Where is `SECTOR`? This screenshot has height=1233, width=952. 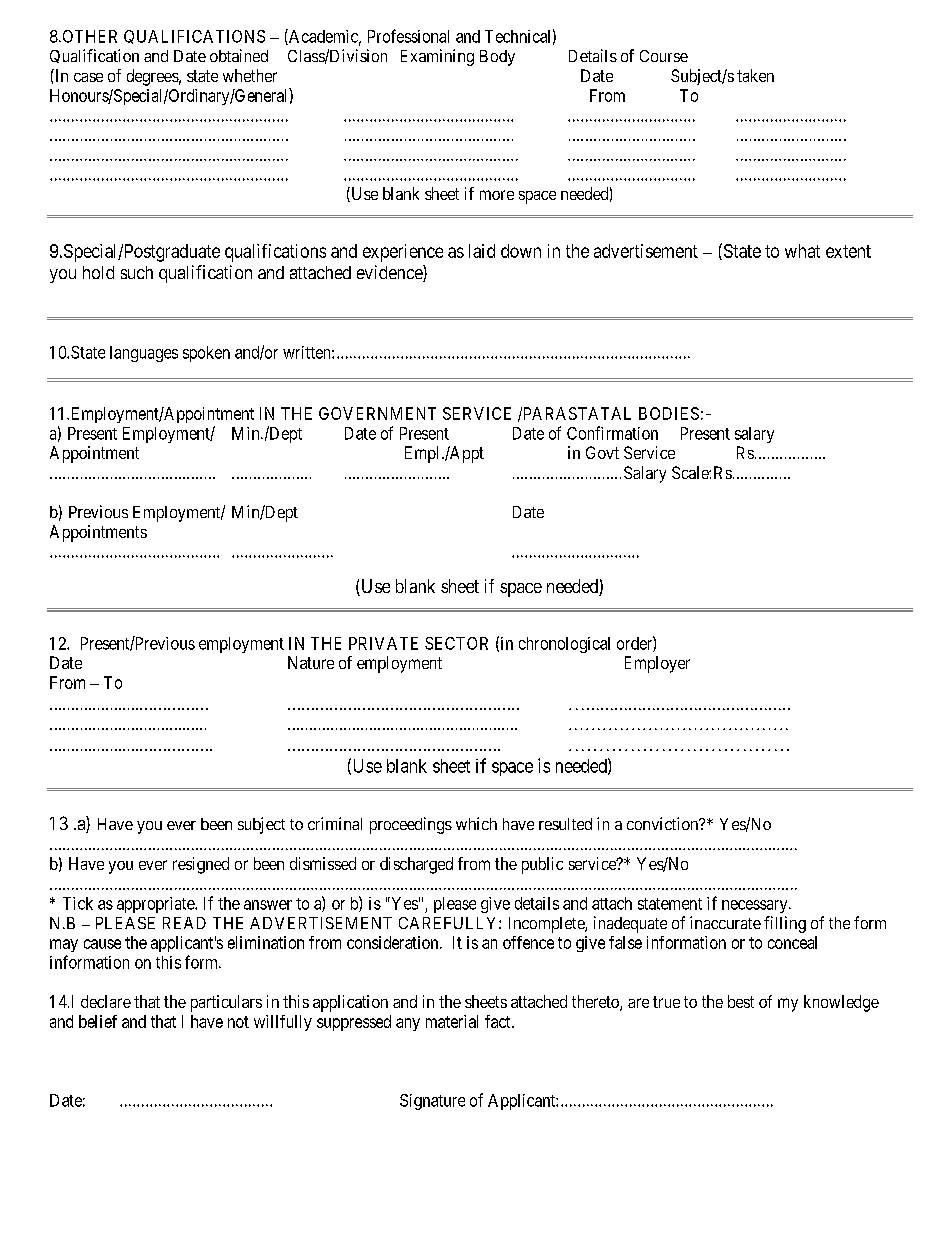 SECTOR is located at coordinates (456, 643).
